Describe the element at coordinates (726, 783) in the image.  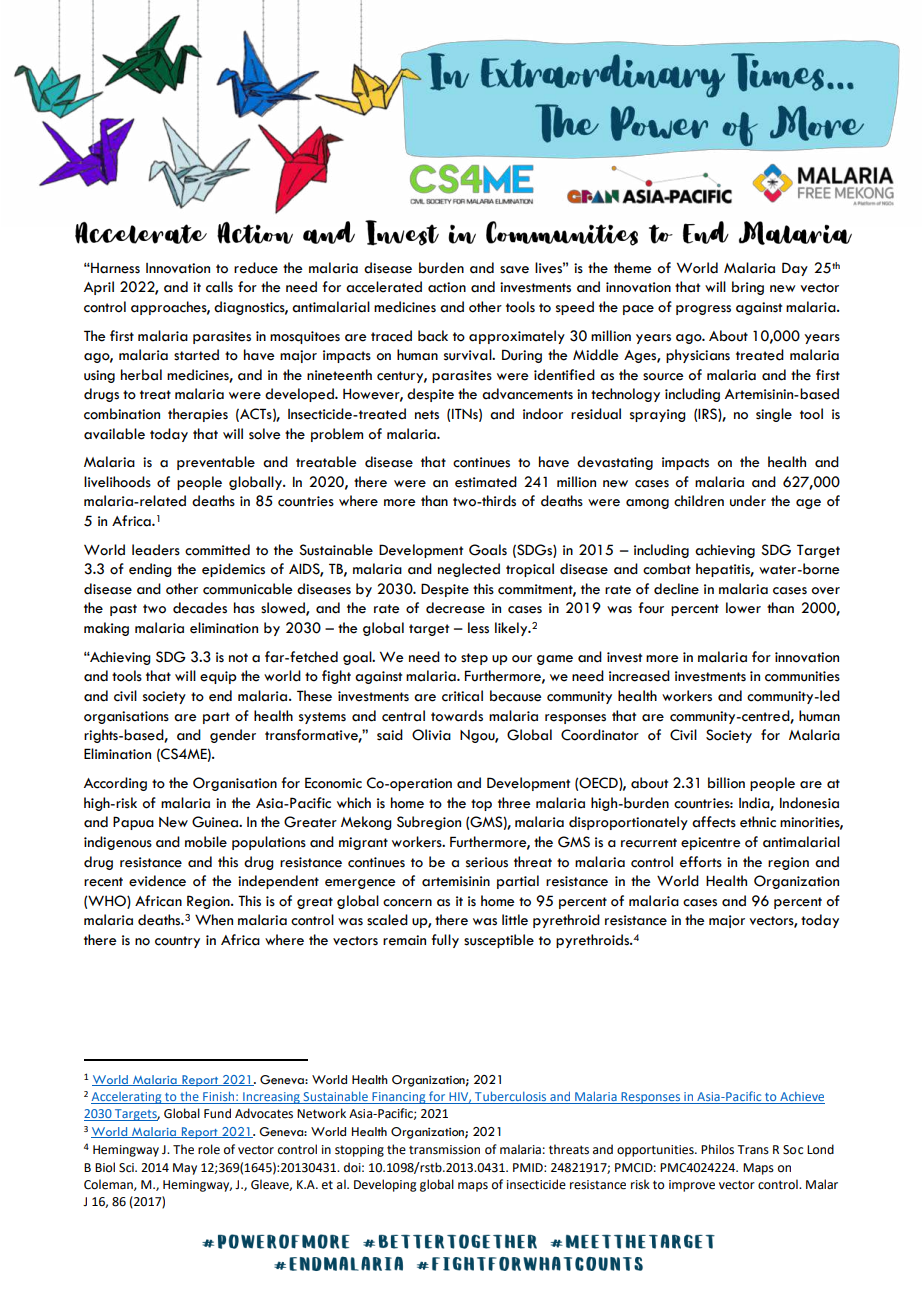
I see `billion` at that location.
